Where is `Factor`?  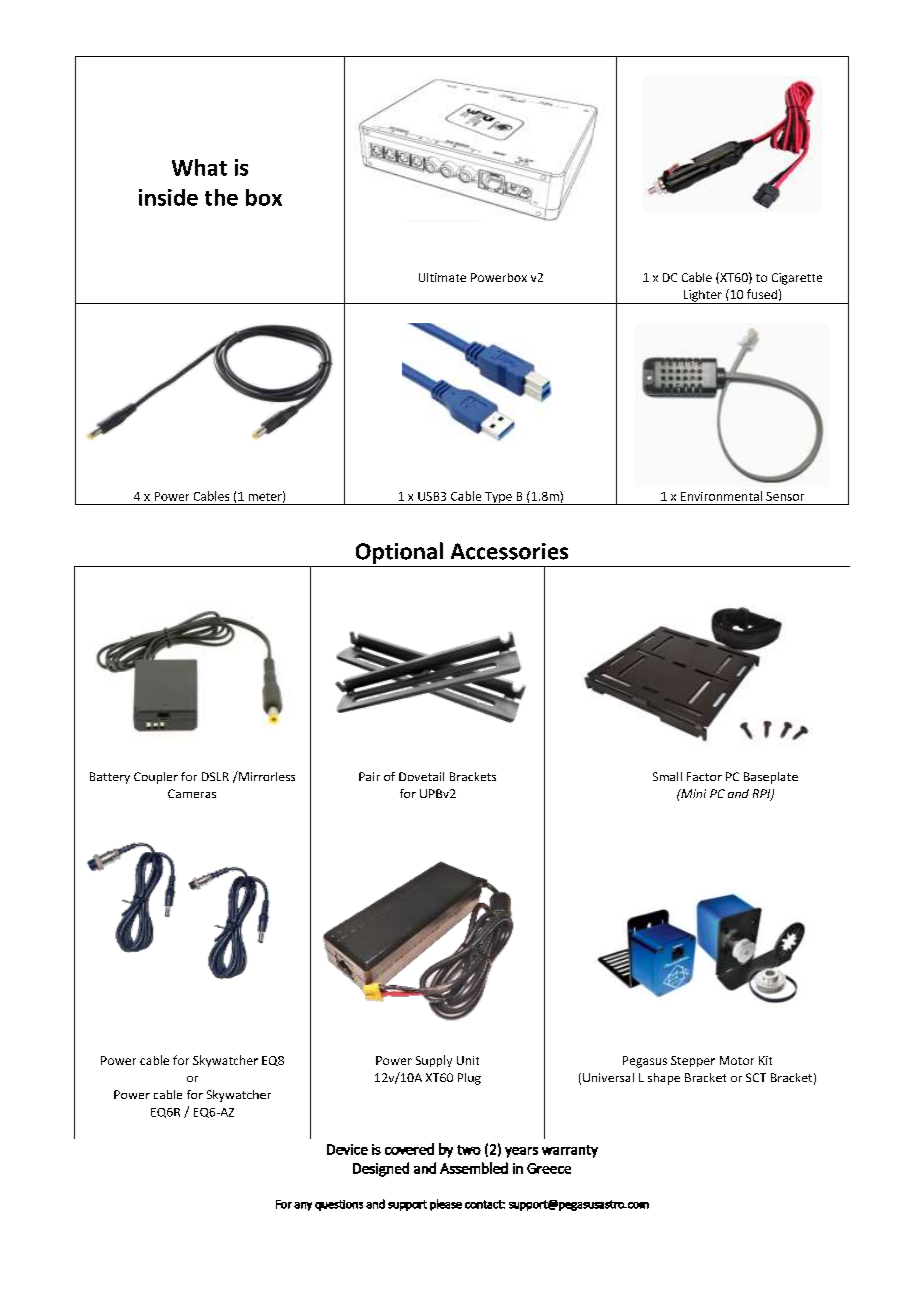
Factor is located at coordinates (704, 776).
